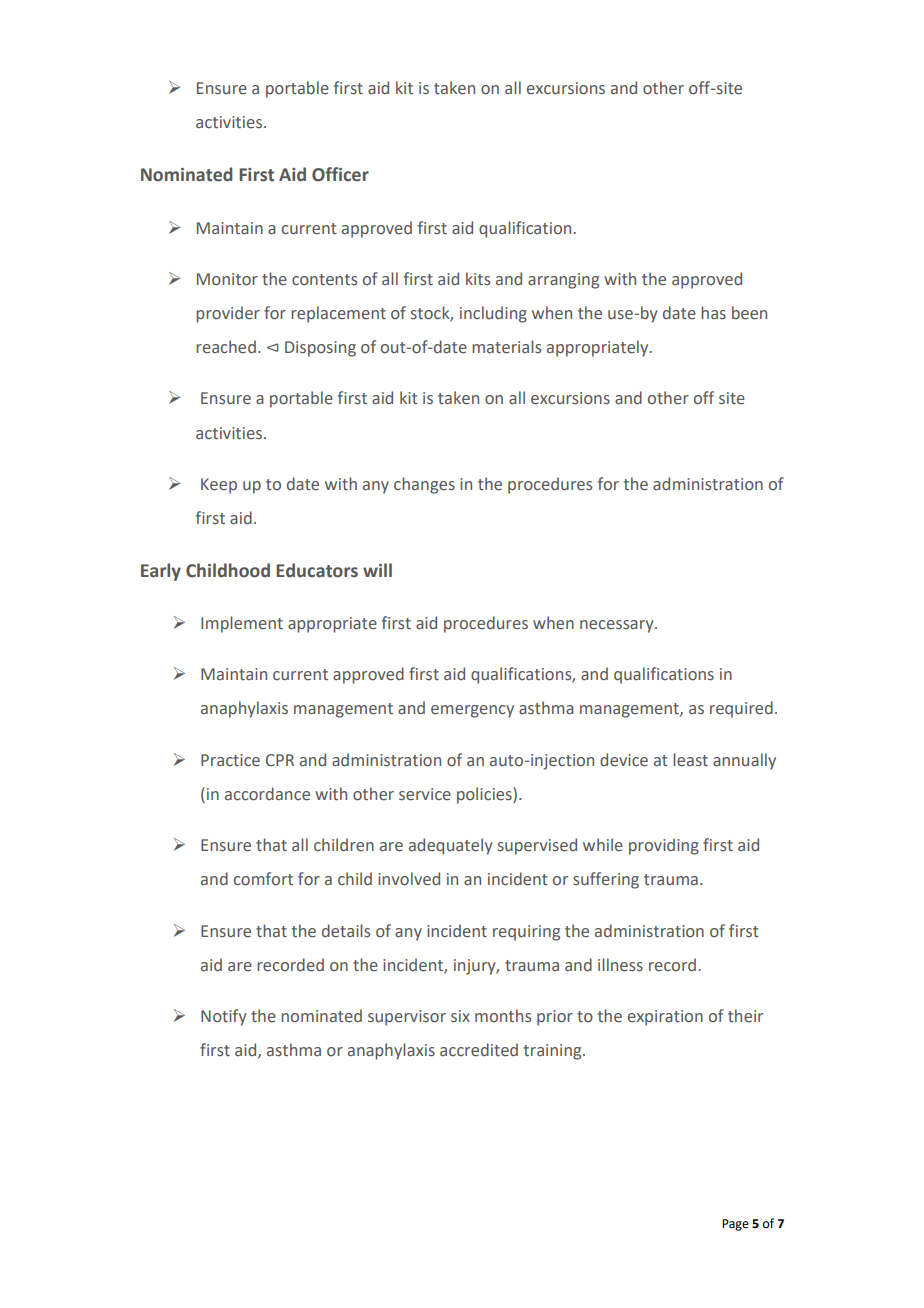 Image resolution: width=924 pixels, height=1308 pixels. Describe the element at coordinates (224, 1017) in the screenshot. I see `Notify` at that location.
